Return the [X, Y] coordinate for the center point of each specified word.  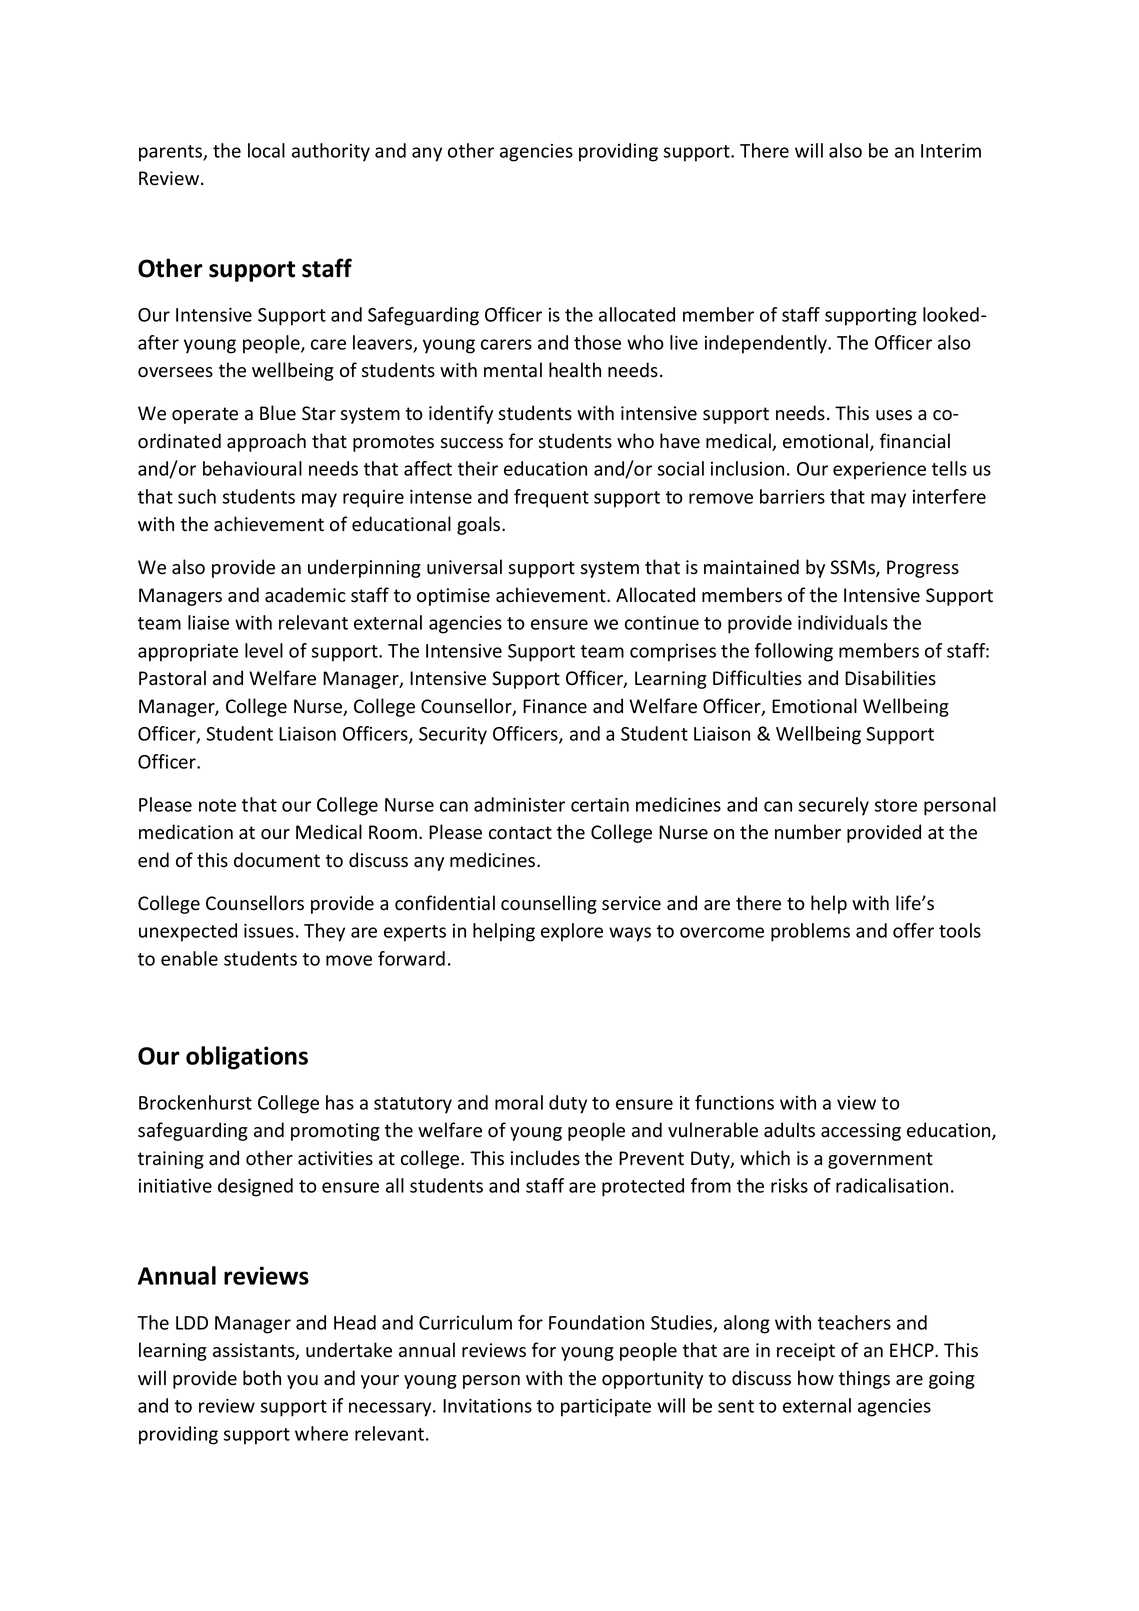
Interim [951, 151]
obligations [247, 1058]
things [864, 1379]
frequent [551, 498]
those [597, 342]
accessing [861, 1132]
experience [879, 471]
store [896, 805]
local [266, 150]
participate [606, 1408]
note [217, 805]
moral [519, 1102]
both [262, 1378]
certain [600, 805]
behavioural [252, 468]
